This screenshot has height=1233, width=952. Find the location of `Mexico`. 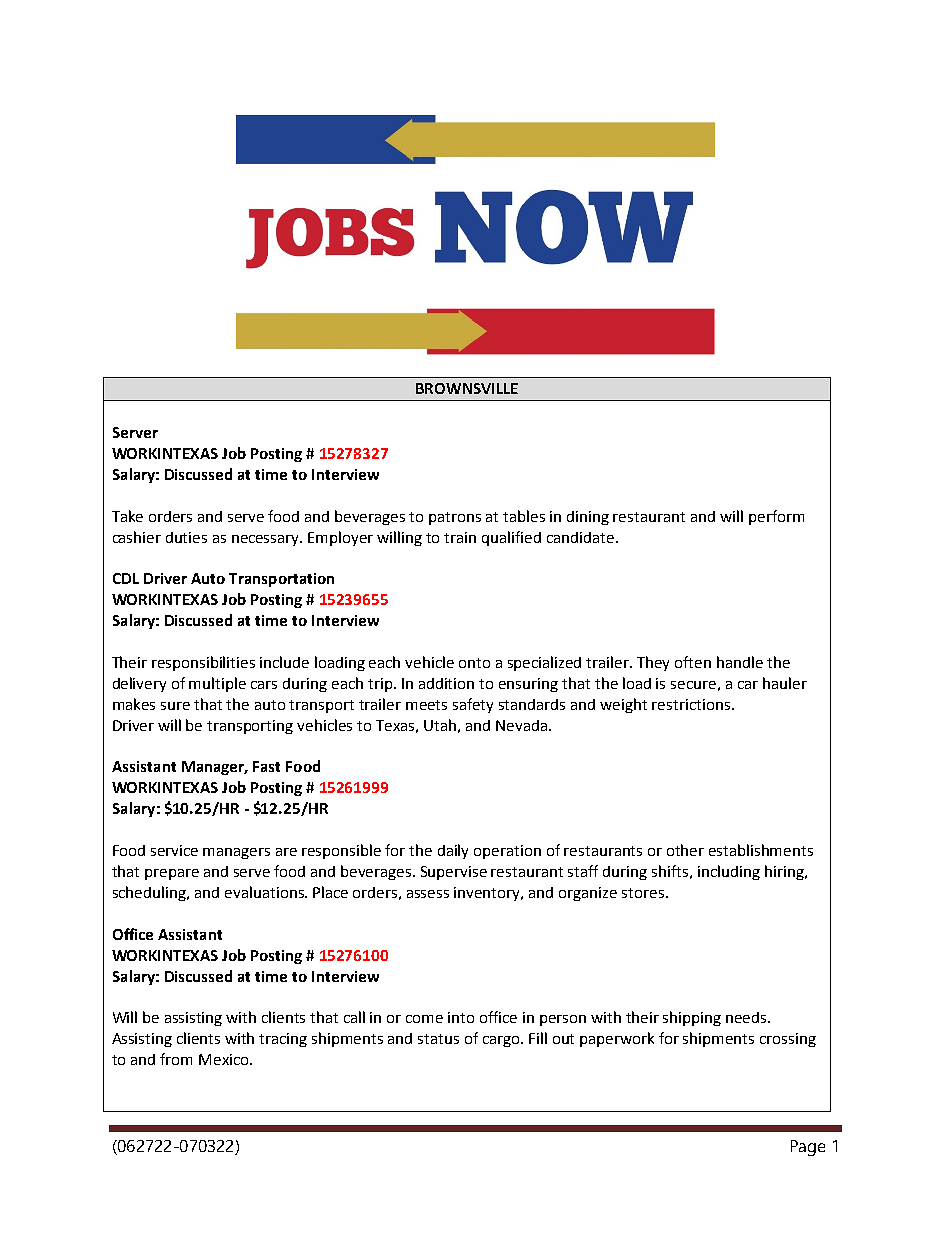

Mexico is located at coordinates (225, 1059).
